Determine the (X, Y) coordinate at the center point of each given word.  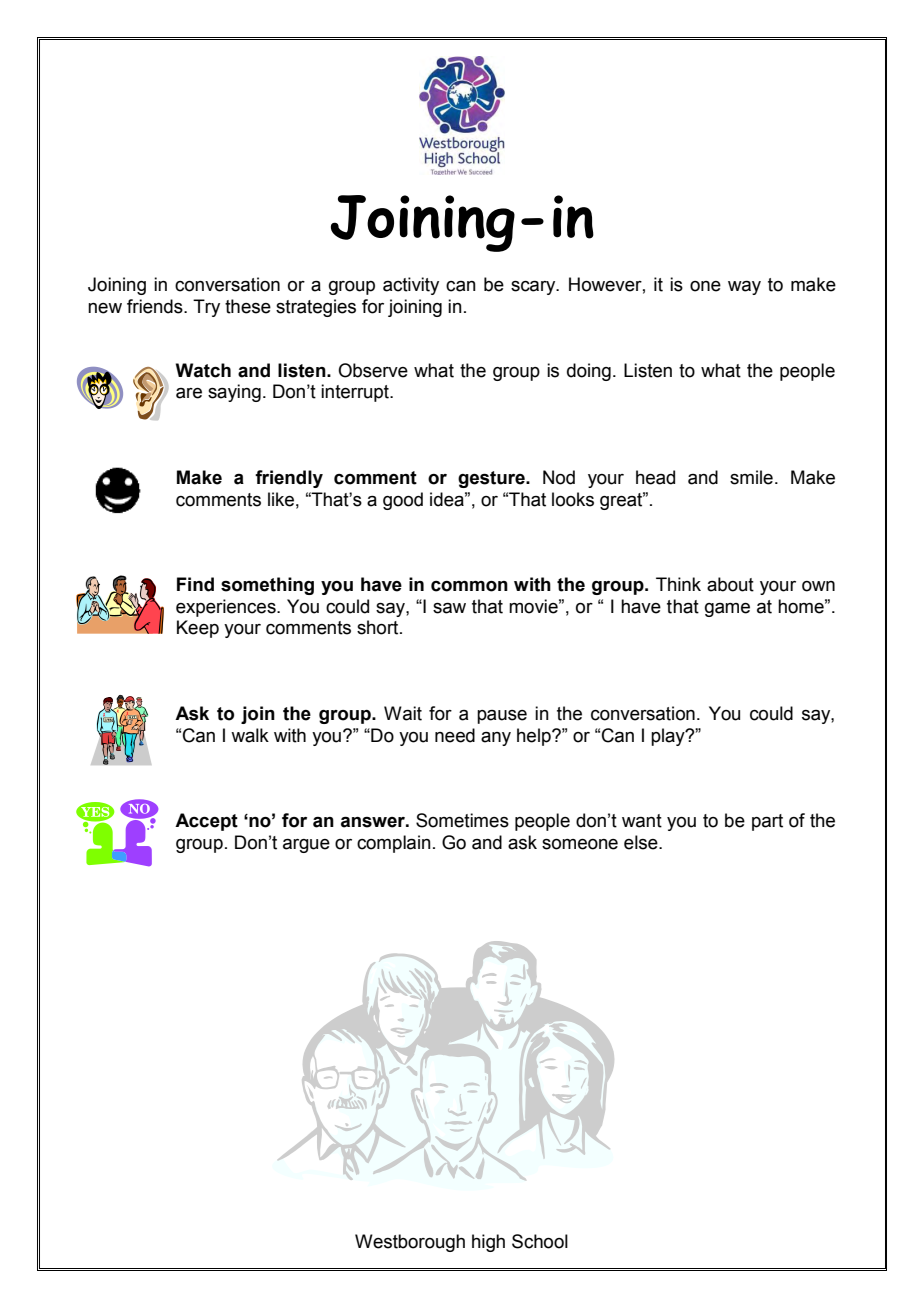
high (488, 1243)
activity (411, 286)
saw (449, 608)
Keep (198, 629)
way (744, 288)
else (642, 842)
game (727, 610)
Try (206, 308)
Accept (206, 822)
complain (394, 844)
